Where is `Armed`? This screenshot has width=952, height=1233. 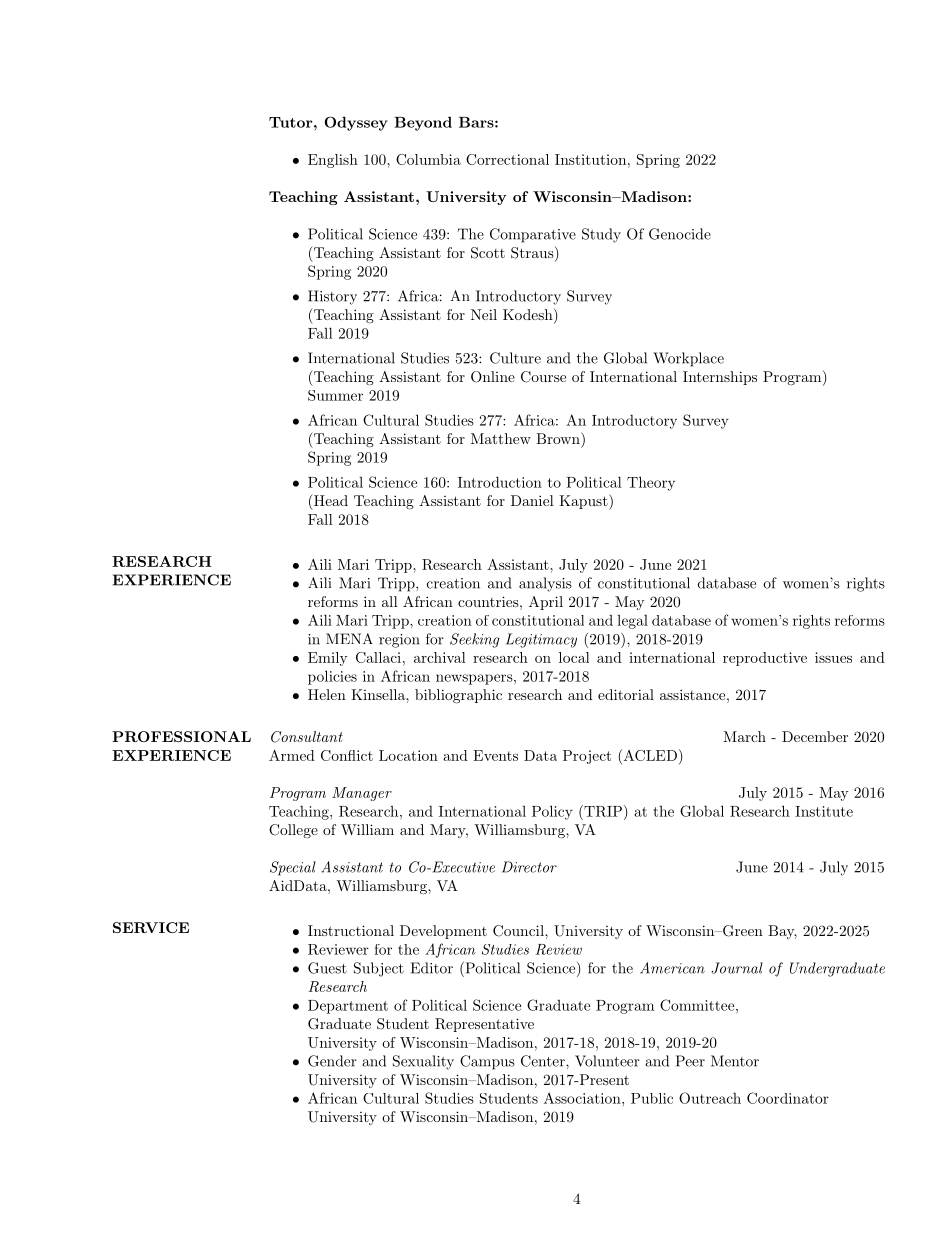 Armed is located at coordinates (292, 755).
